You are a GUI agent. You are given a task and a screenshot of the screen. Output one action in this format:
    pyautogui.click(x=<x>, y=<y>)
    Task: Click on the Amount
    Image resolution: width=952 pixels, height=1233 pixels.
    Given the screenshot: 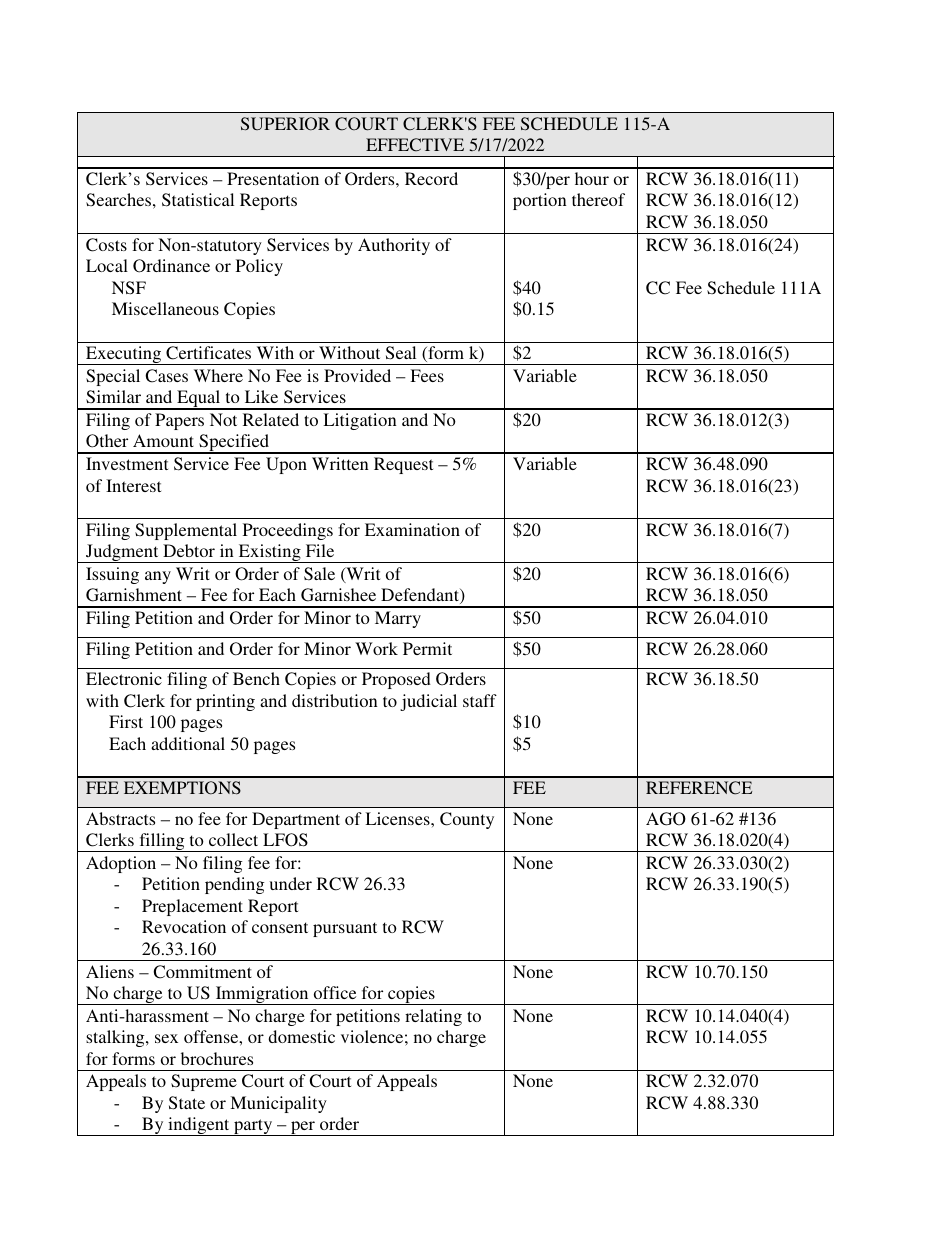 What is the action you would take?
    pyautogui.click(x=163, y=440)
